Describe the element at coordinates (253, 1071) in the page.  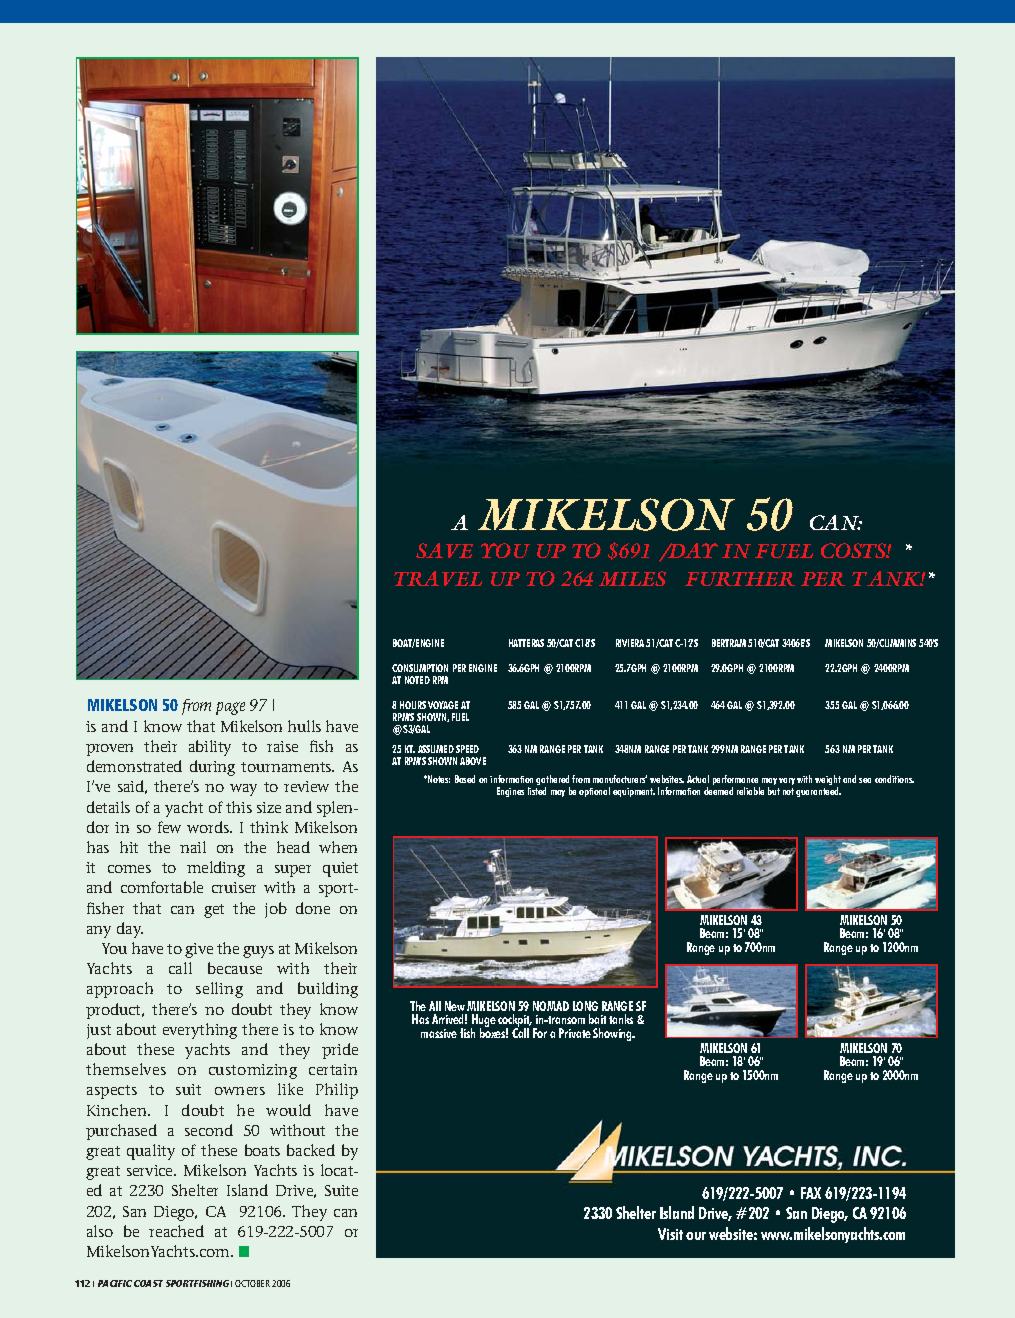
I see `customizing` at that location.
